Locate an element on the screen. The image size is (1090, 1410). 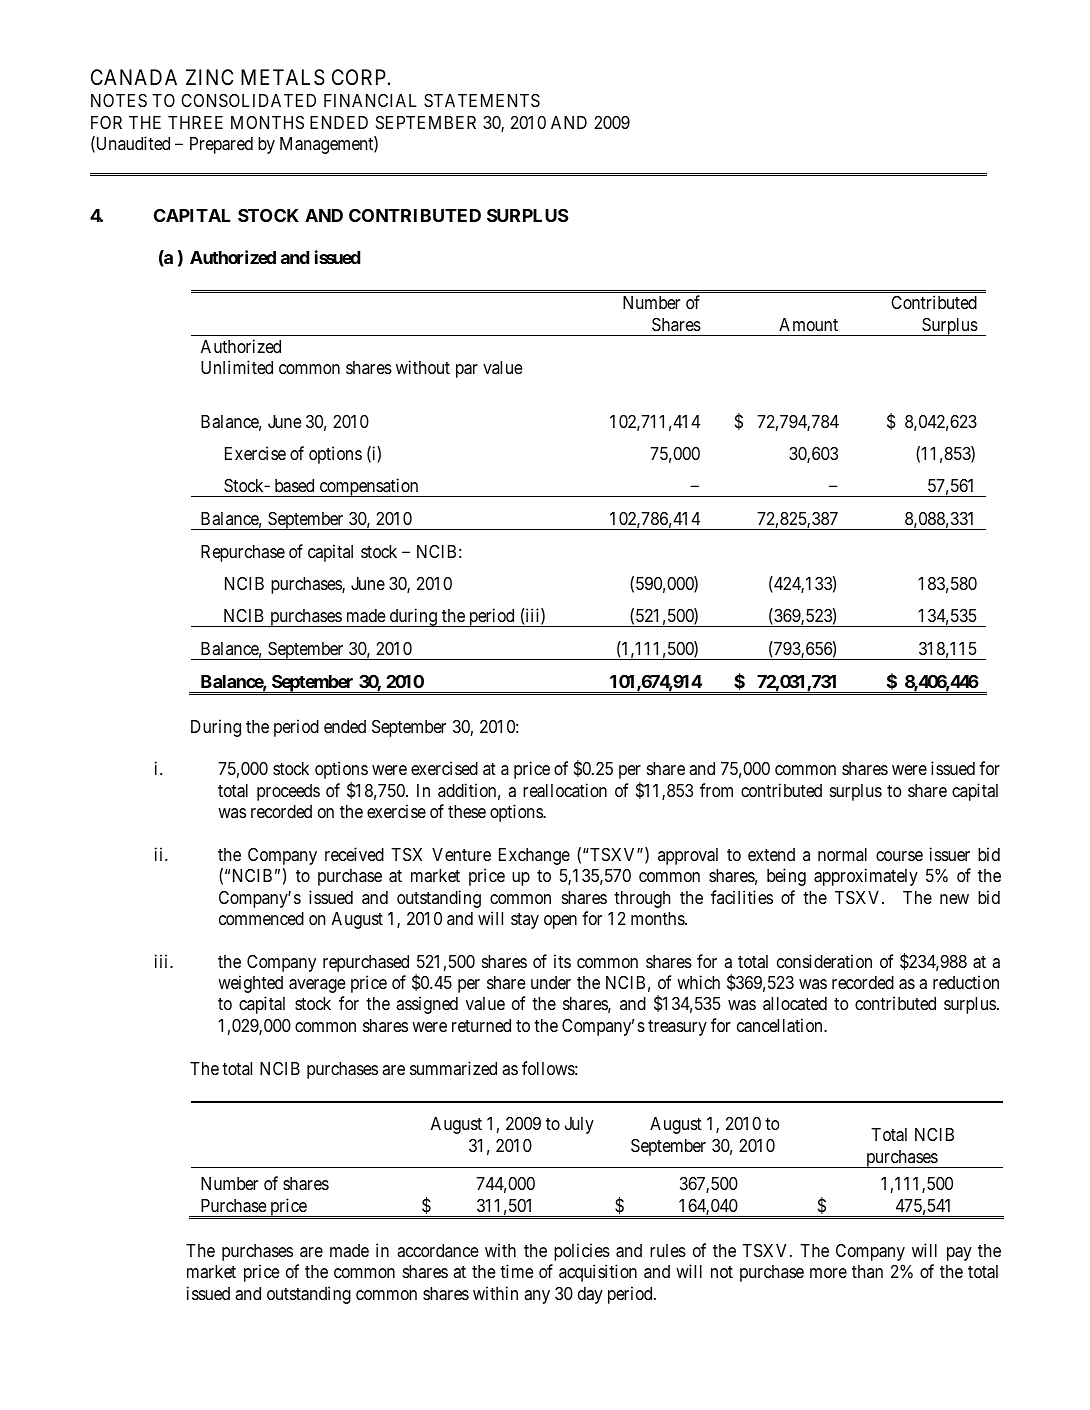
proceeds is located at coordinates (288, 792).
